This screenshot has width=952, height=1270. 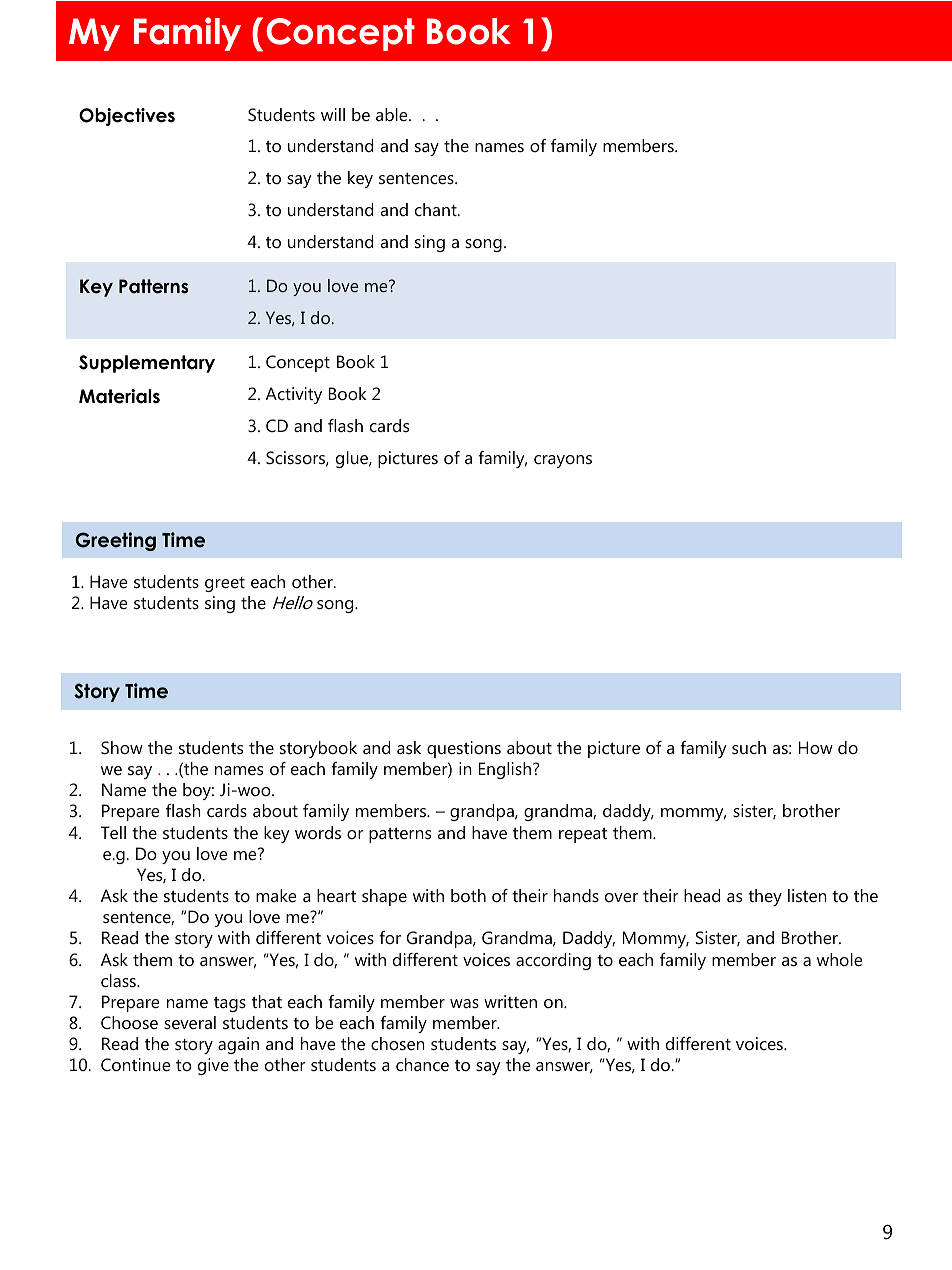 What do you see at coordinates (437, 209) in the screenshot?
I see `chant` at bounding box center [437, 209].
